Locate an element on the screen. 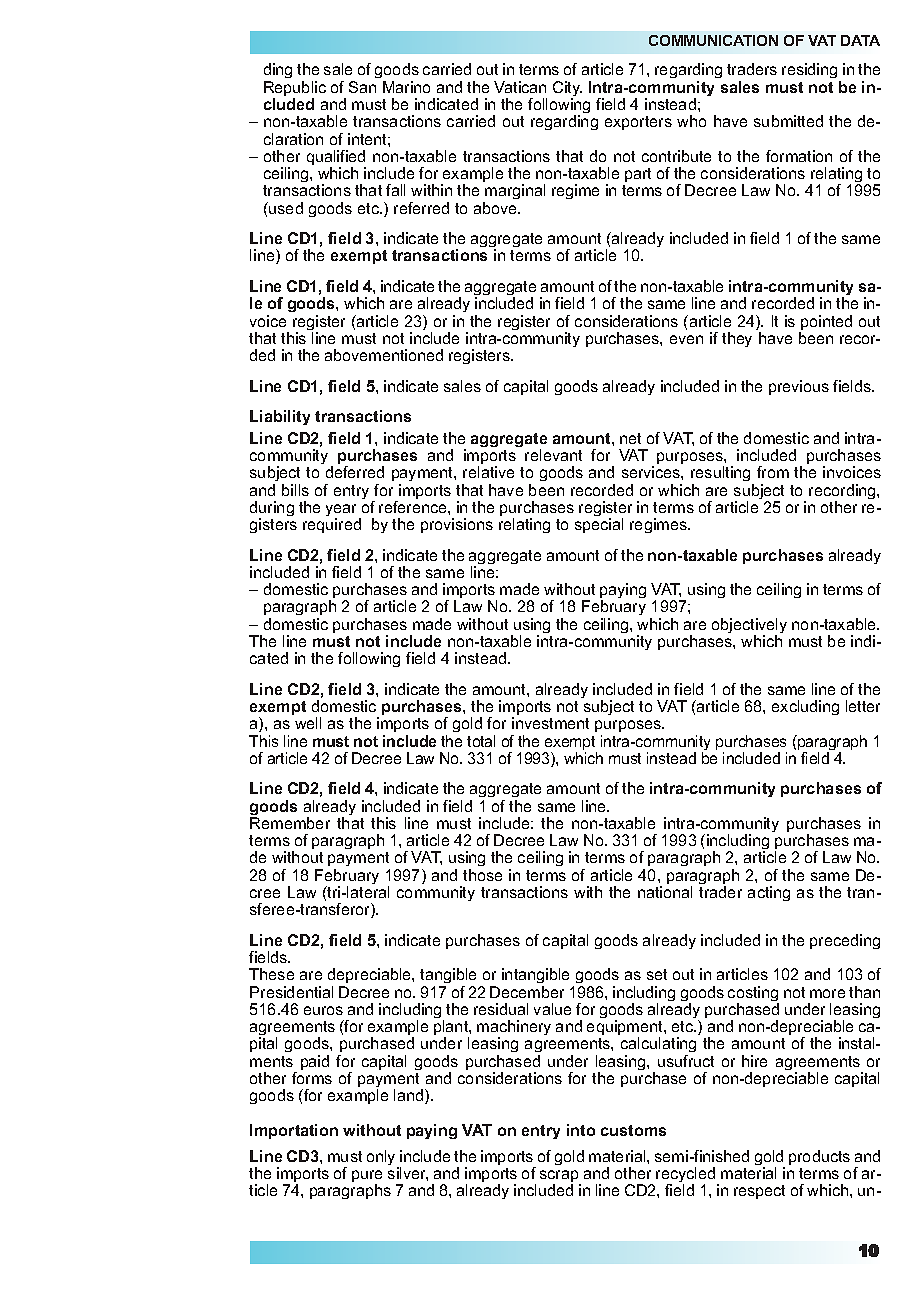 Image resolution: width=924 pixels, height=1308 pixels. City is located at coordinates (567, 90).
